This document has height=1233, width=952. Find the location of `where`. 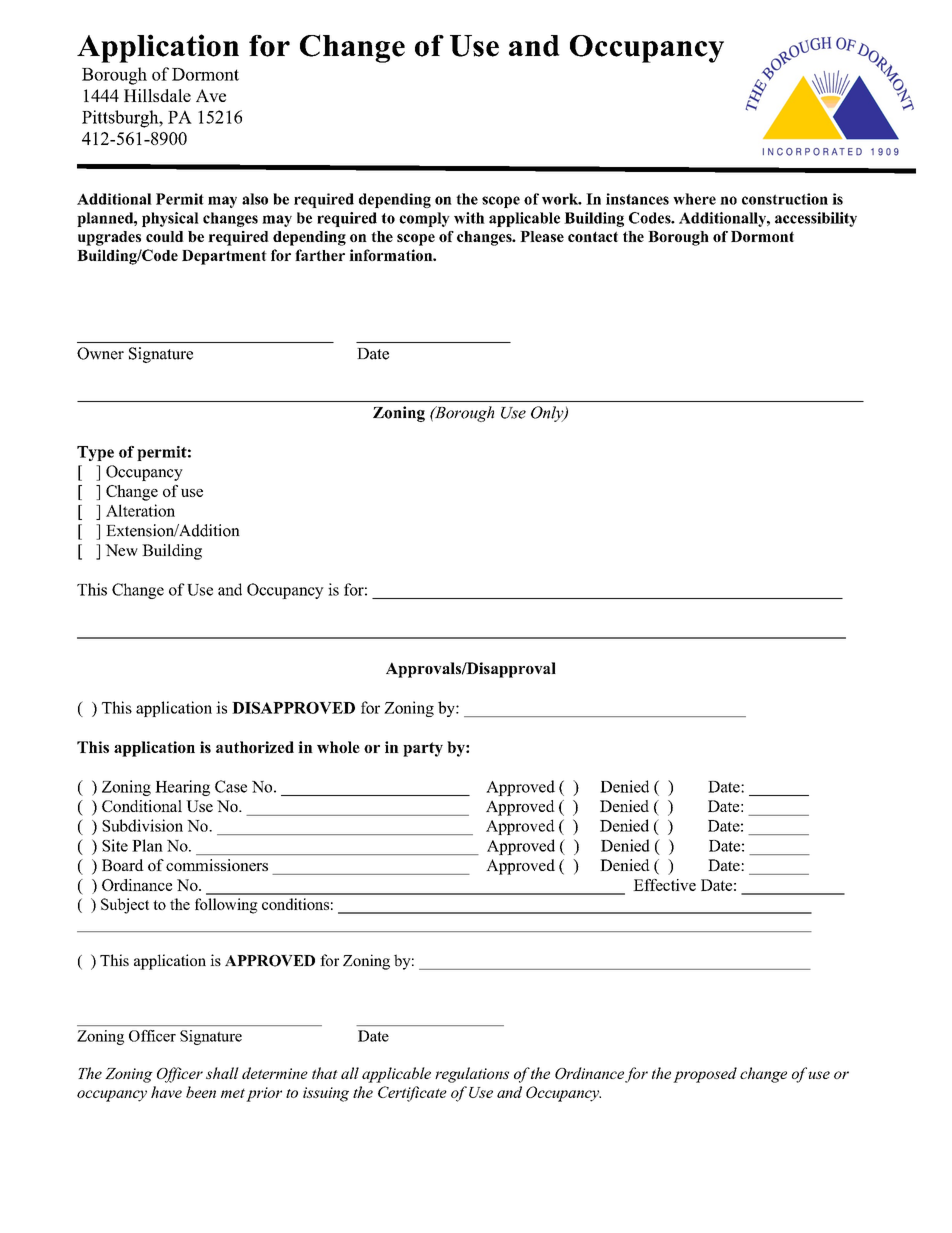

where is located at coordinates (694, 199).
